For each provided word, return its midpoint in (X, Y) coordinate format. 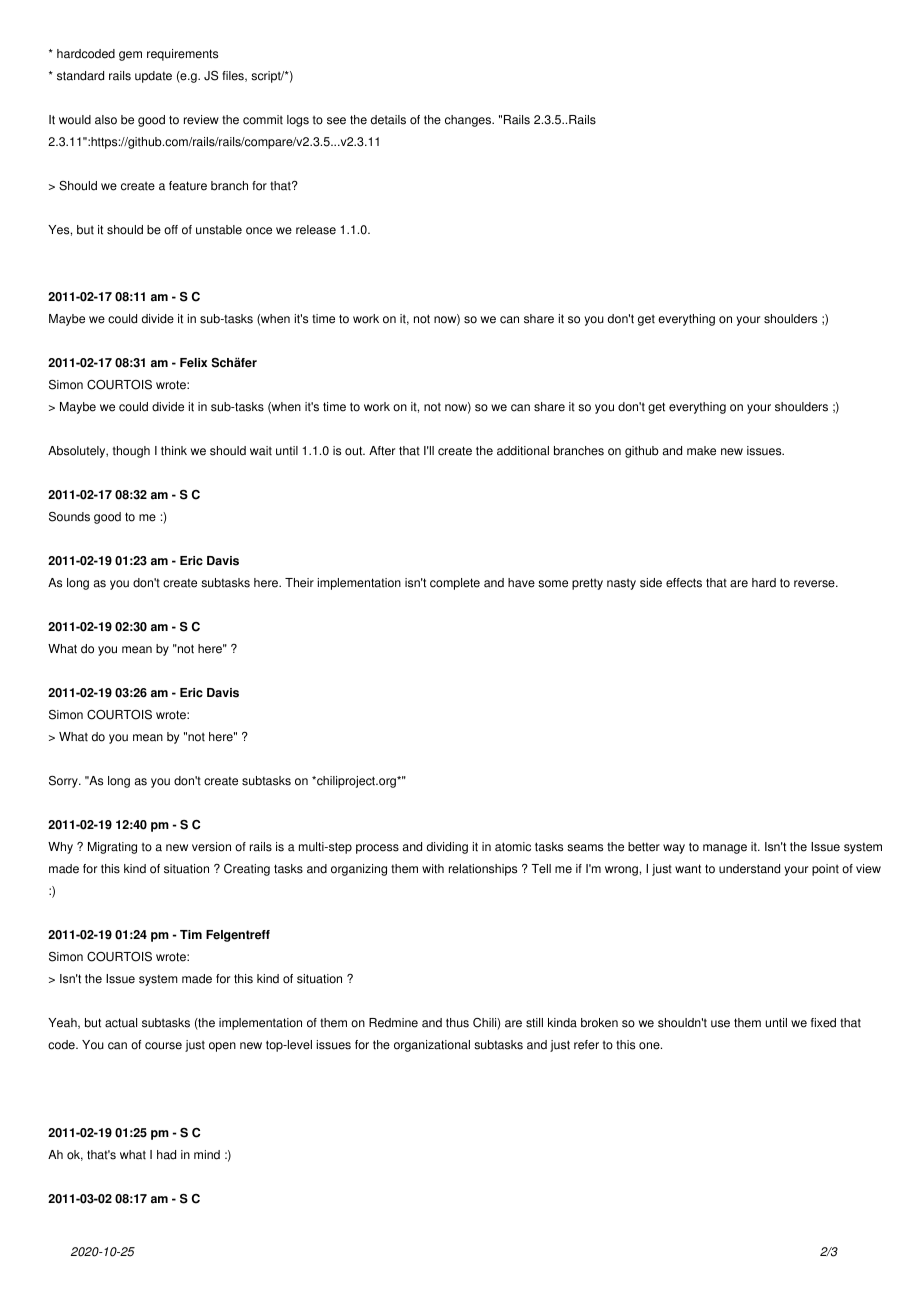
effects (684, 583)
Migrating (112, 848)
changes (469, 121)
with (433, 869)
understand (749, 869)
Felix (193, 363)
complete (455, 584)
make (701, 451)
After (382, 451)
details (388, 120)
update (153, 77)
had (166, 1155)
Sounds (69, 517)
